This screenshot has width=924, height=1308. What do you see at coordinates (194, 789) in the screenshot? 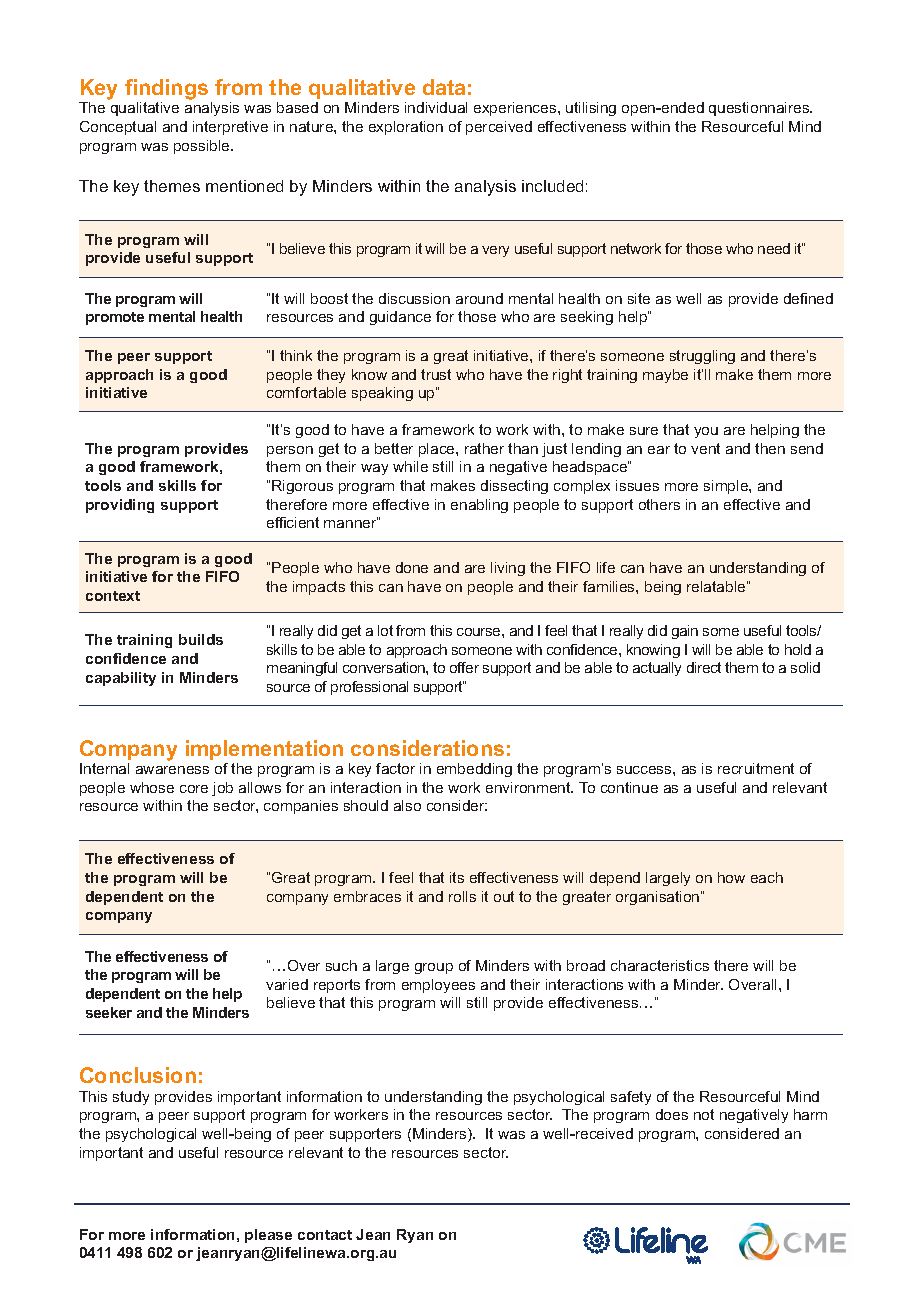
I see `core` at bounding box center [194, 789].
